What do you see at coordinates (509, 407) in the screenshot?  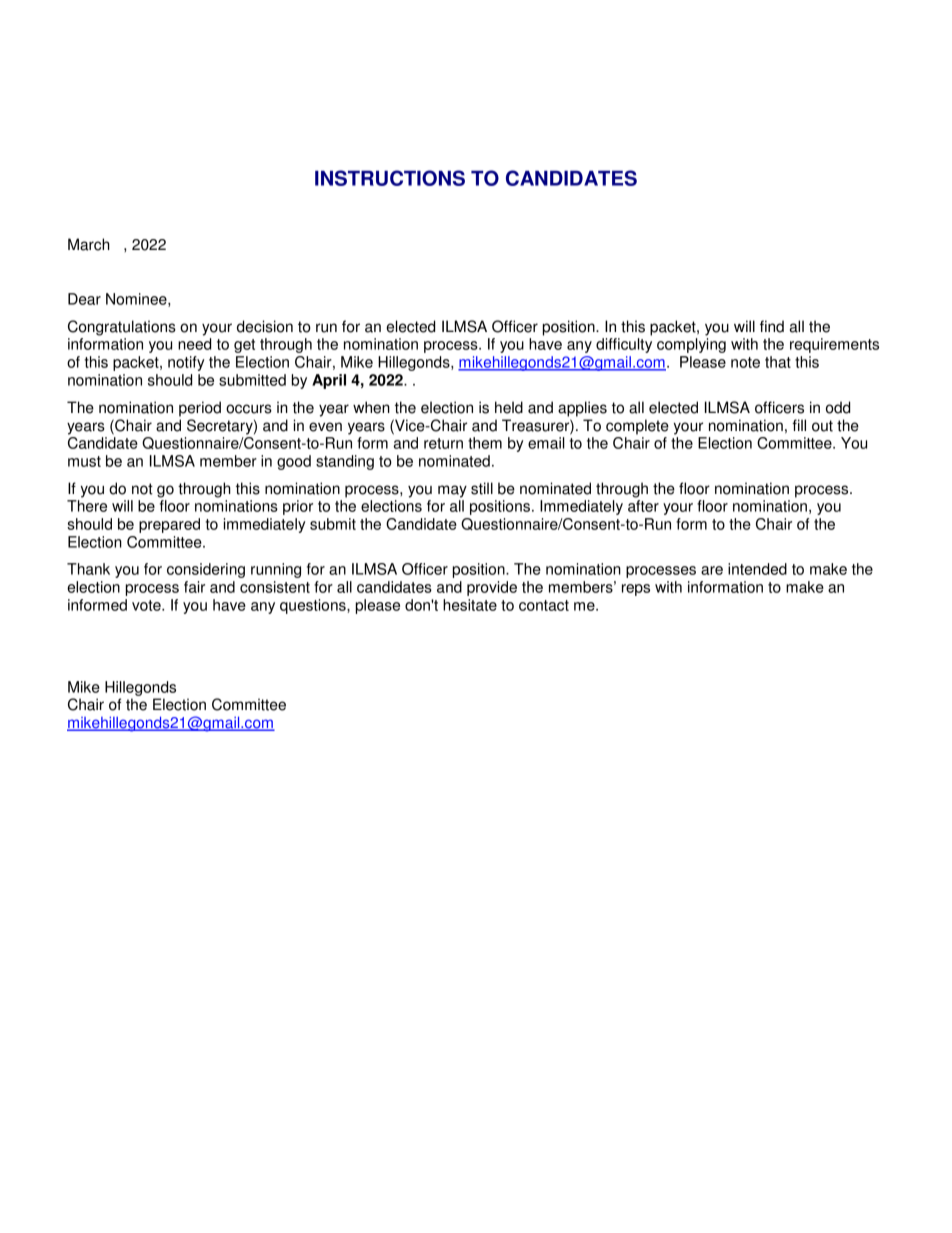 I see `held` at bounding box center [509, 407].
